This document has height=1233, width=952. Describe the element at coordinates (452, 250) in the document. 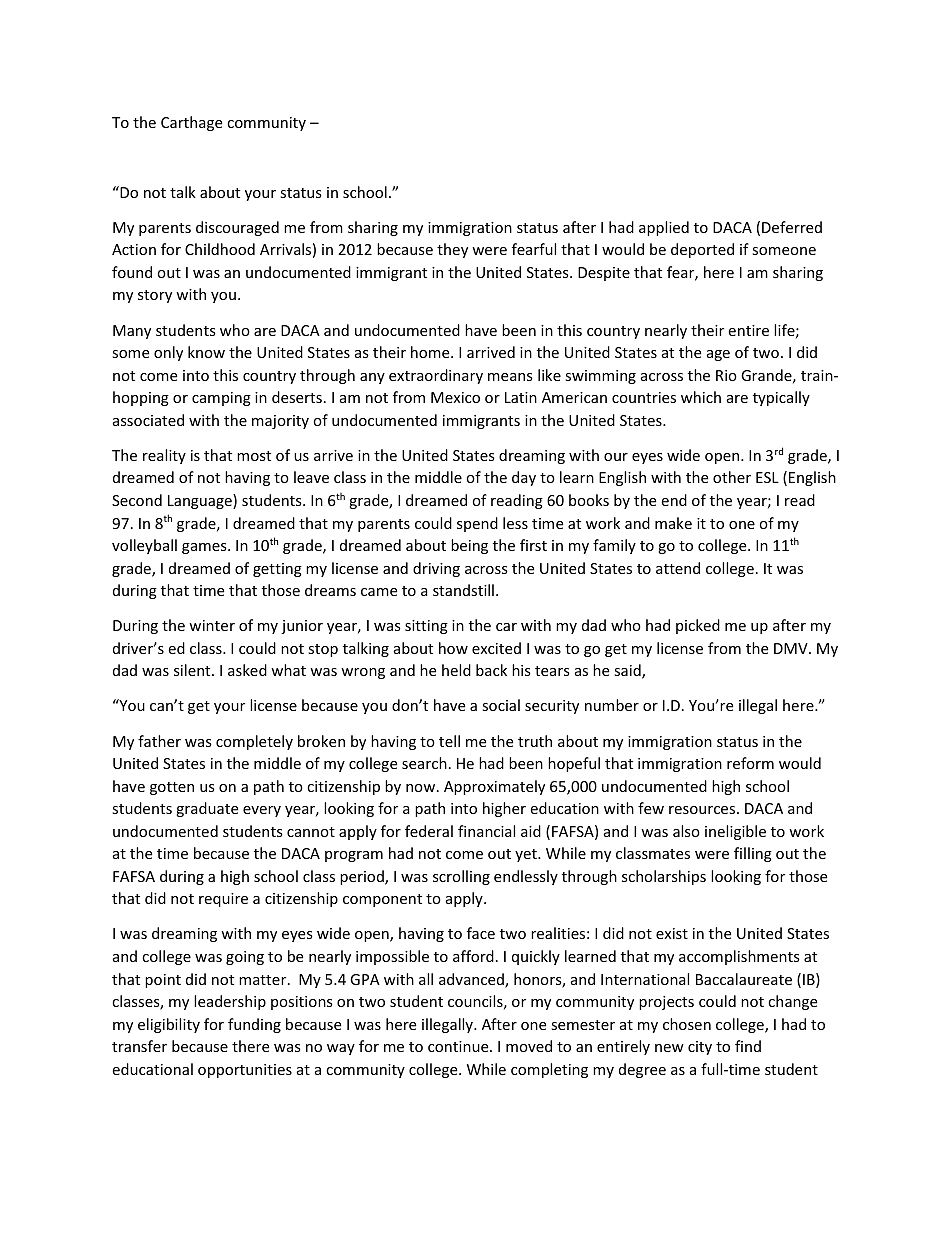

I see `they` at that location.
